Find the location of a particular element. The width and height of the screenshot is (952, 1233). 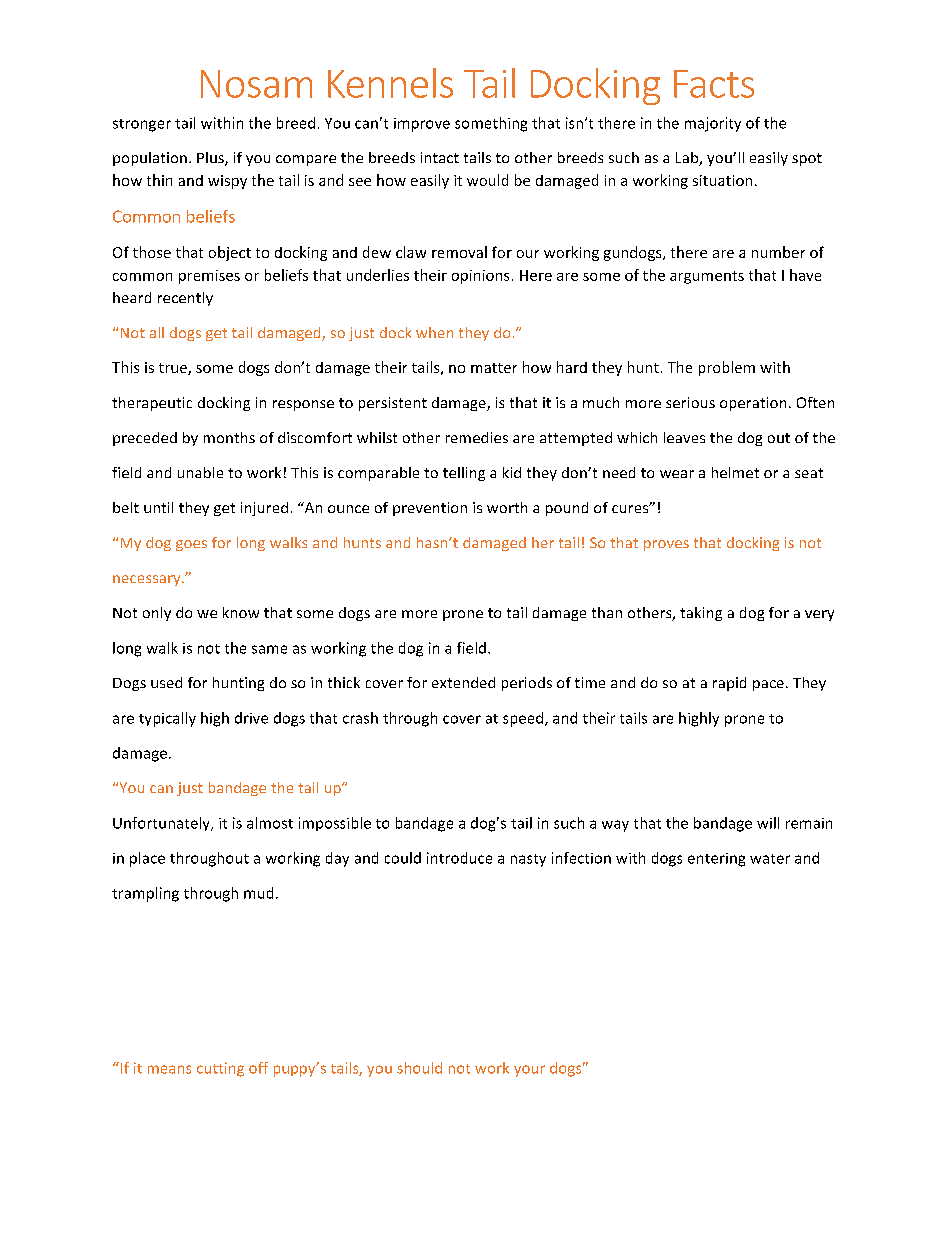

should is located at coordinates (419, 1068).
